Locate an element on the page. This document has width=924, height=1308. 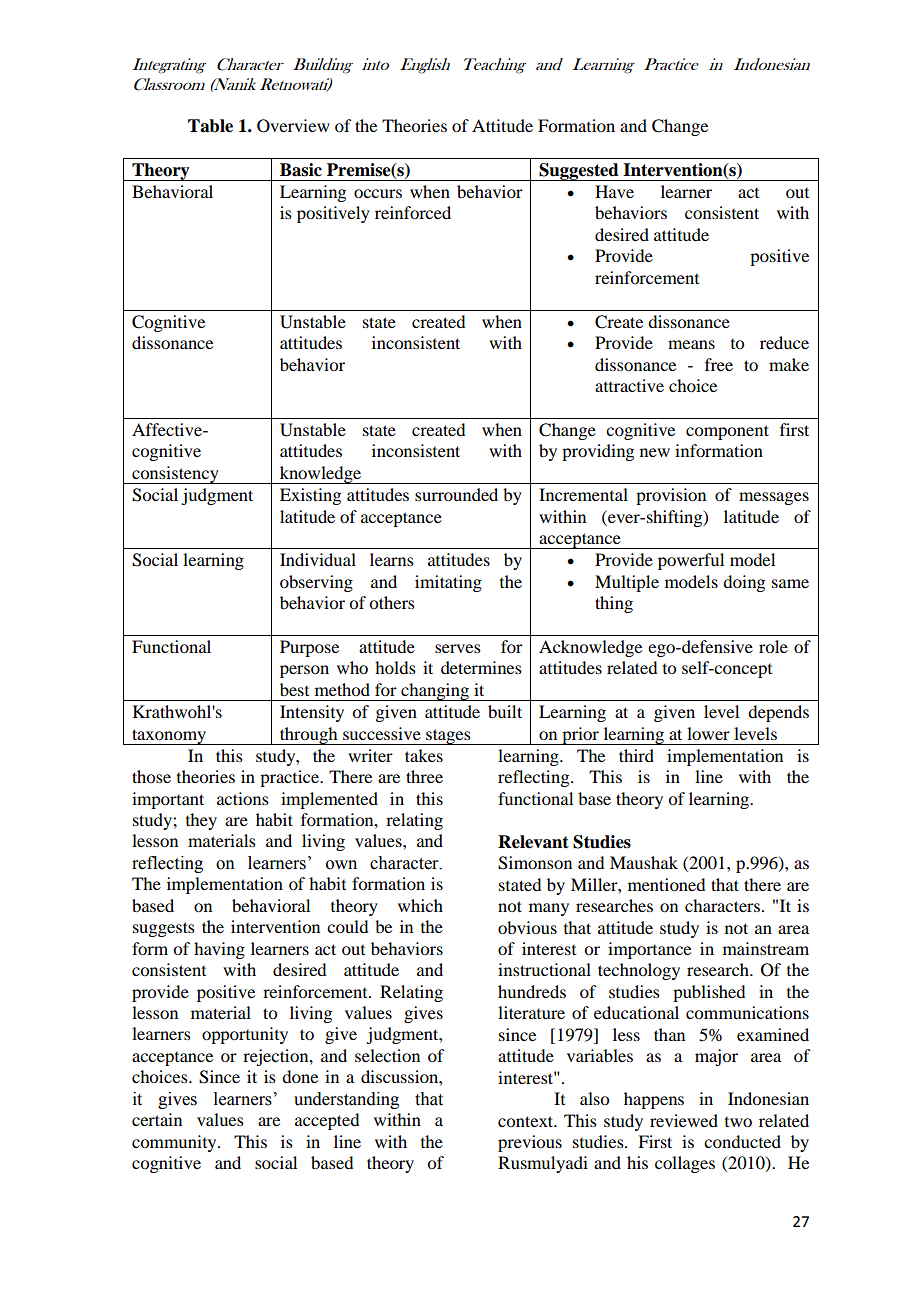
context is located at coordinates (527, 1121).
